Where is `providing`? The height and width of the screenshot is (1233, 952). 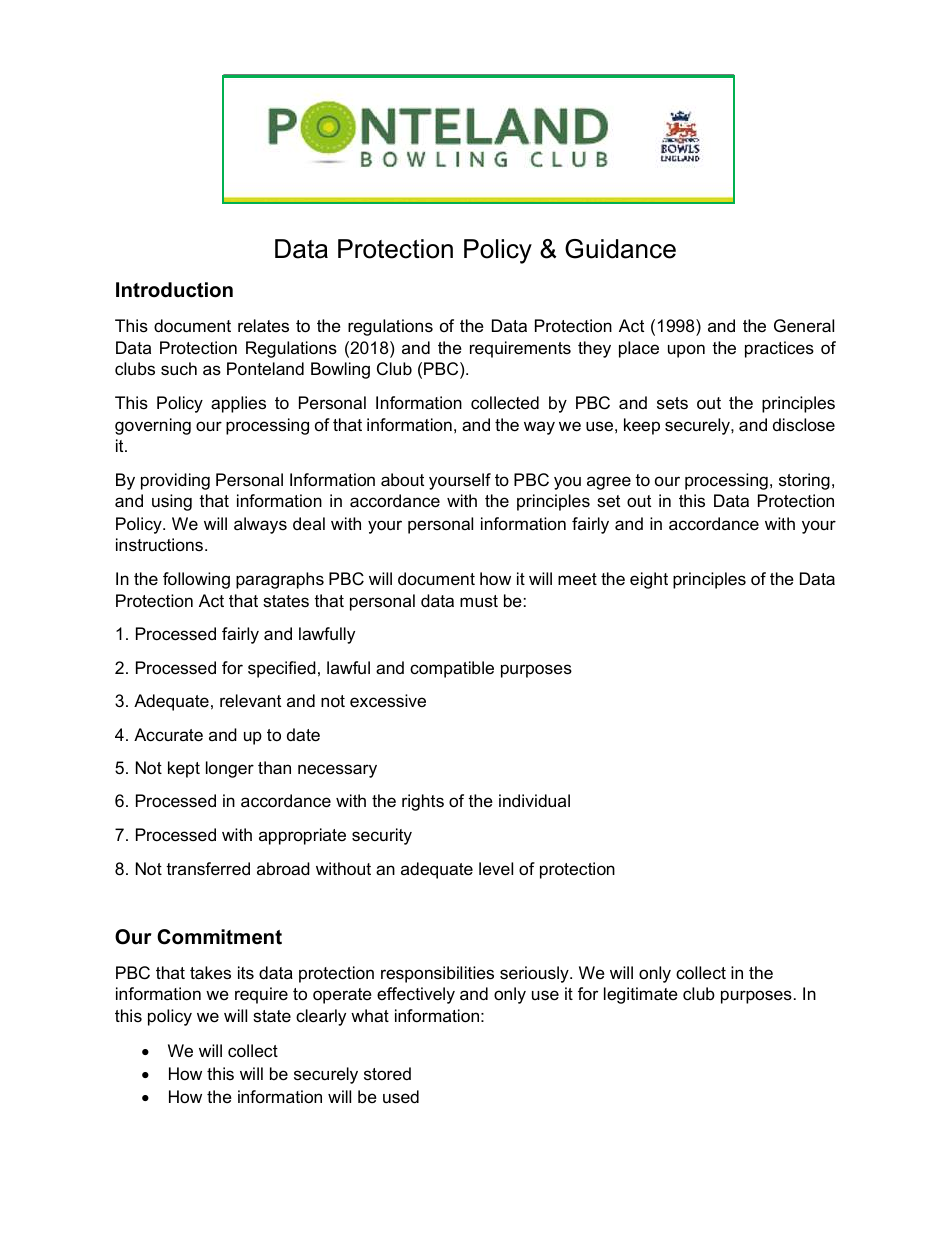
providing is located at coordinates (175, 481).
